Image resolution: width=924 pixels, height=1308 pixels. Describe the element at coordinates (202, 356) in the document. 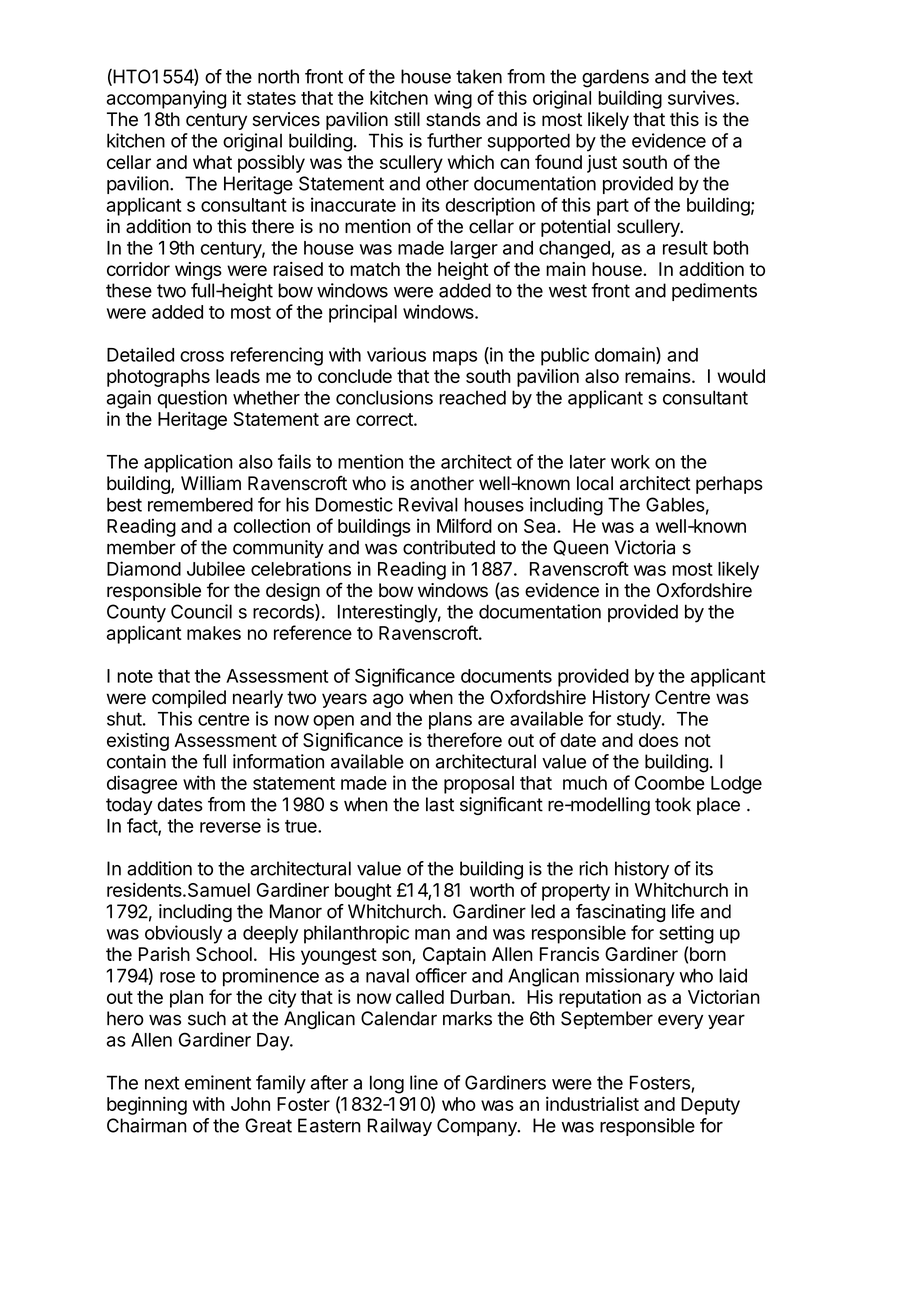

I see `cross` at that location.
